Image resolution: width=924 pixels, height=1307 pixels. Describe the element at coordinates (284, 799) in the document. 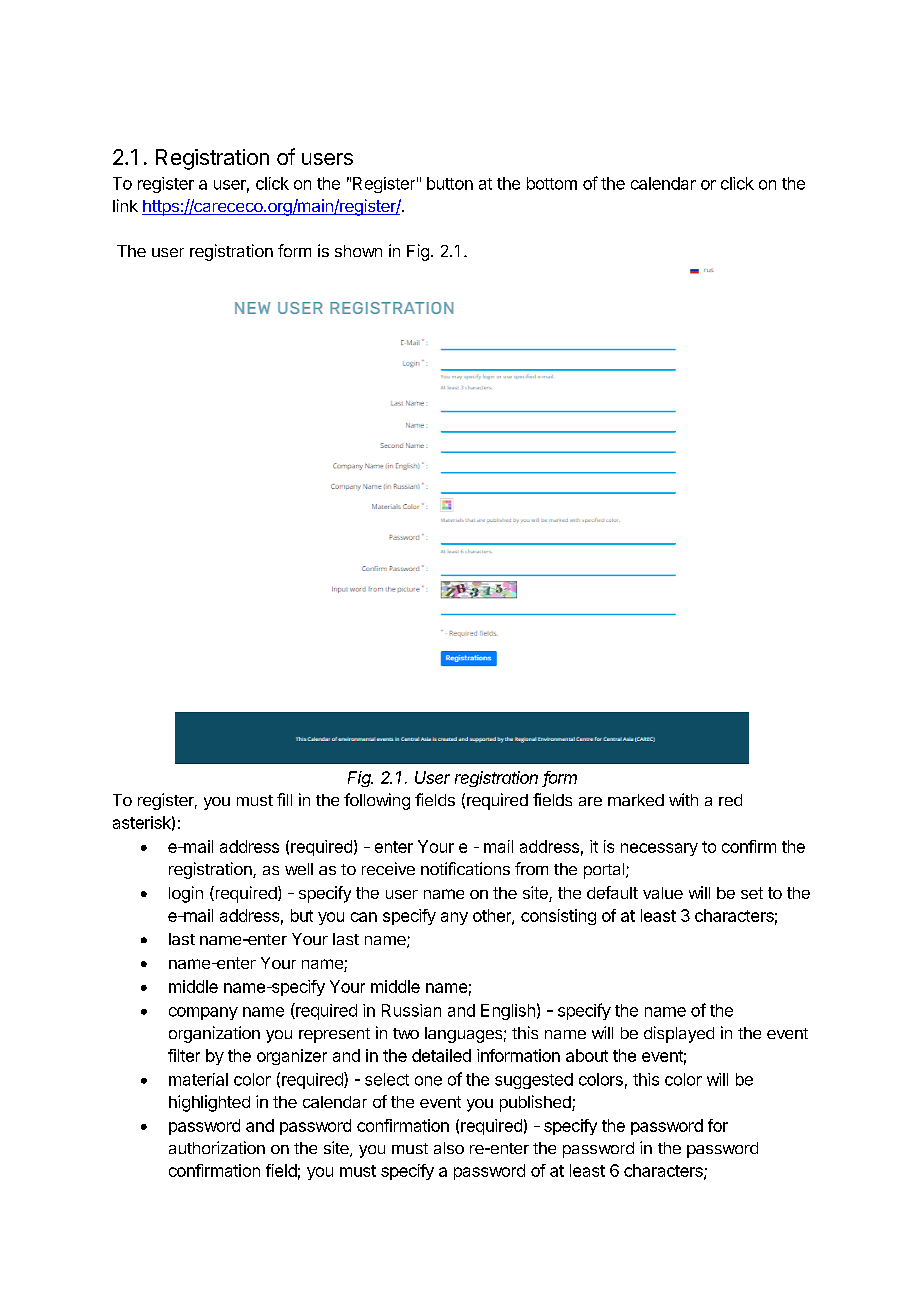

I see `fill` at that location.
